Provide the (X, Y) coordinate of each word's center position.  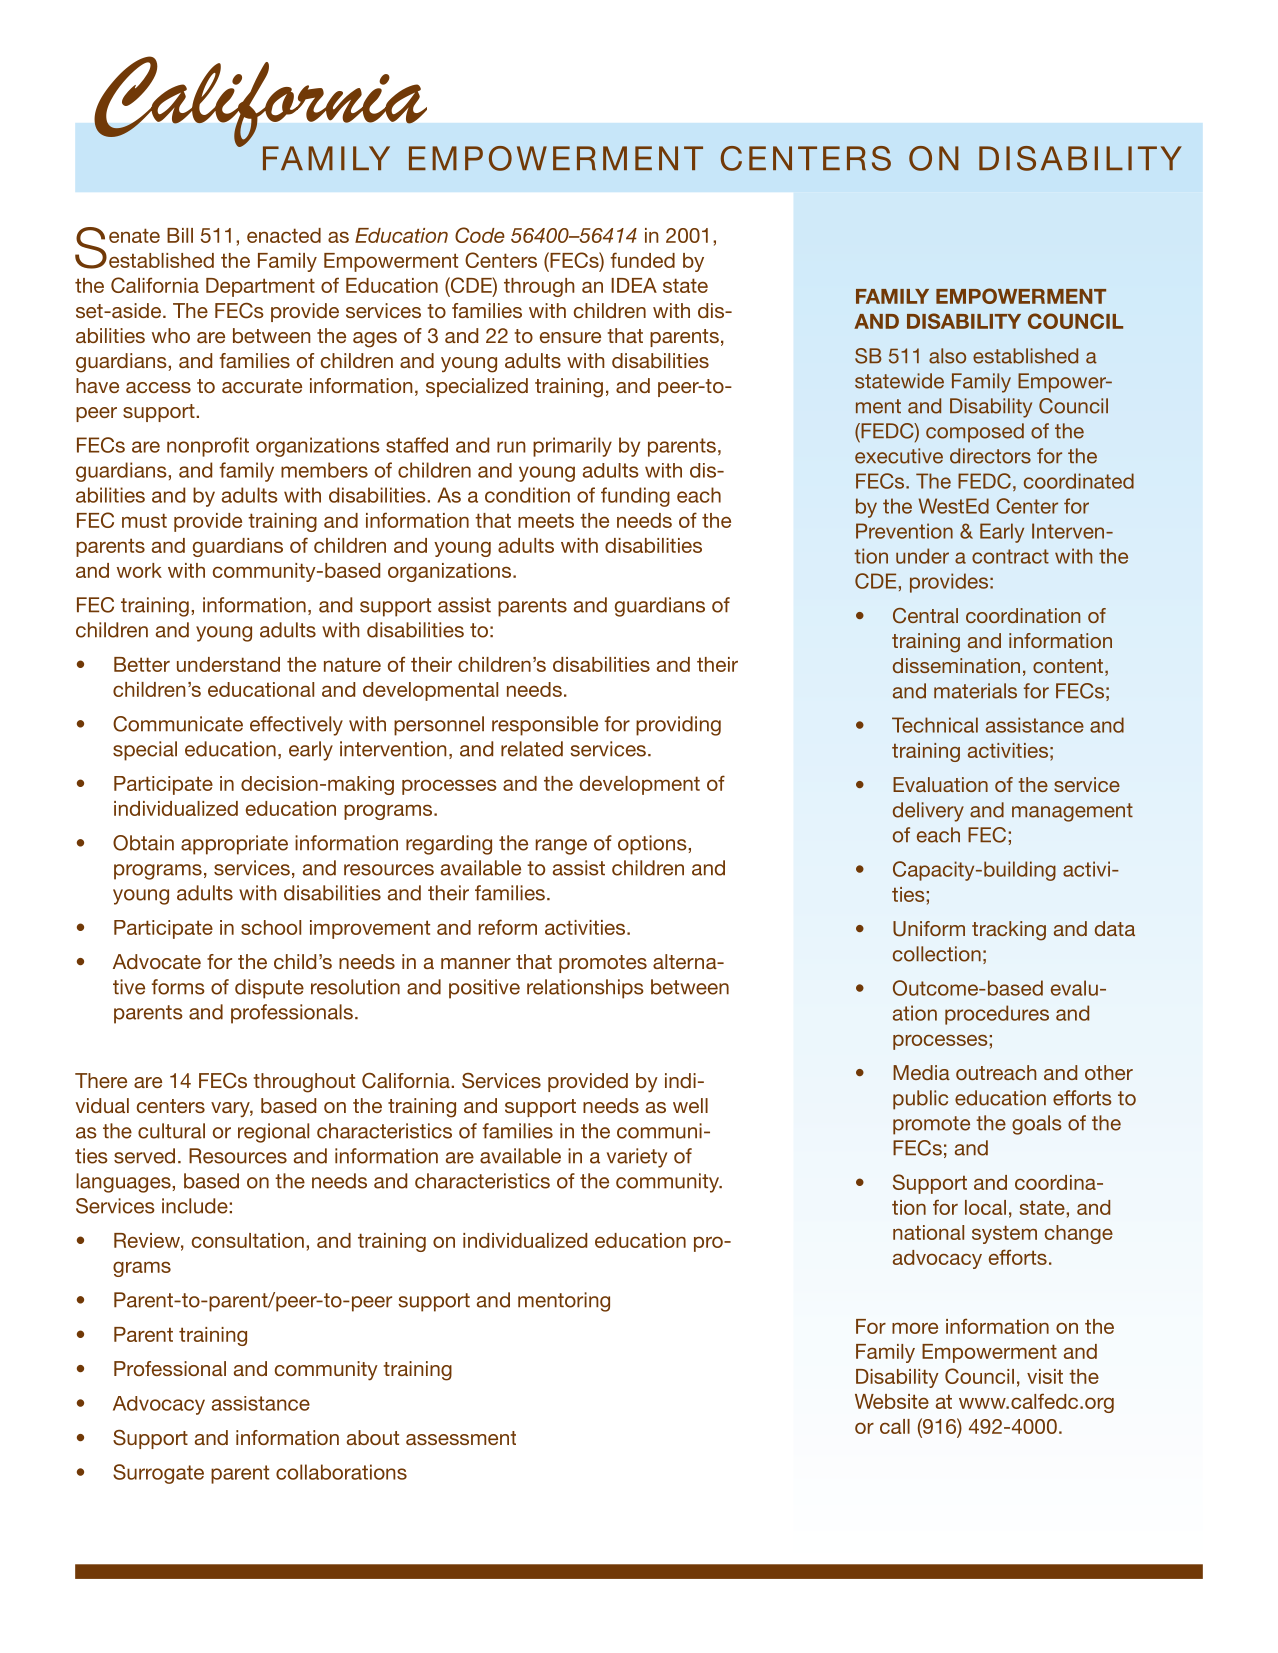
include (196, 1206)
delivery (928, 812)
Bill (180, 235)
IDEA (634, 285)
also (947, 356)
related (532, 749)
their (448, 893)
